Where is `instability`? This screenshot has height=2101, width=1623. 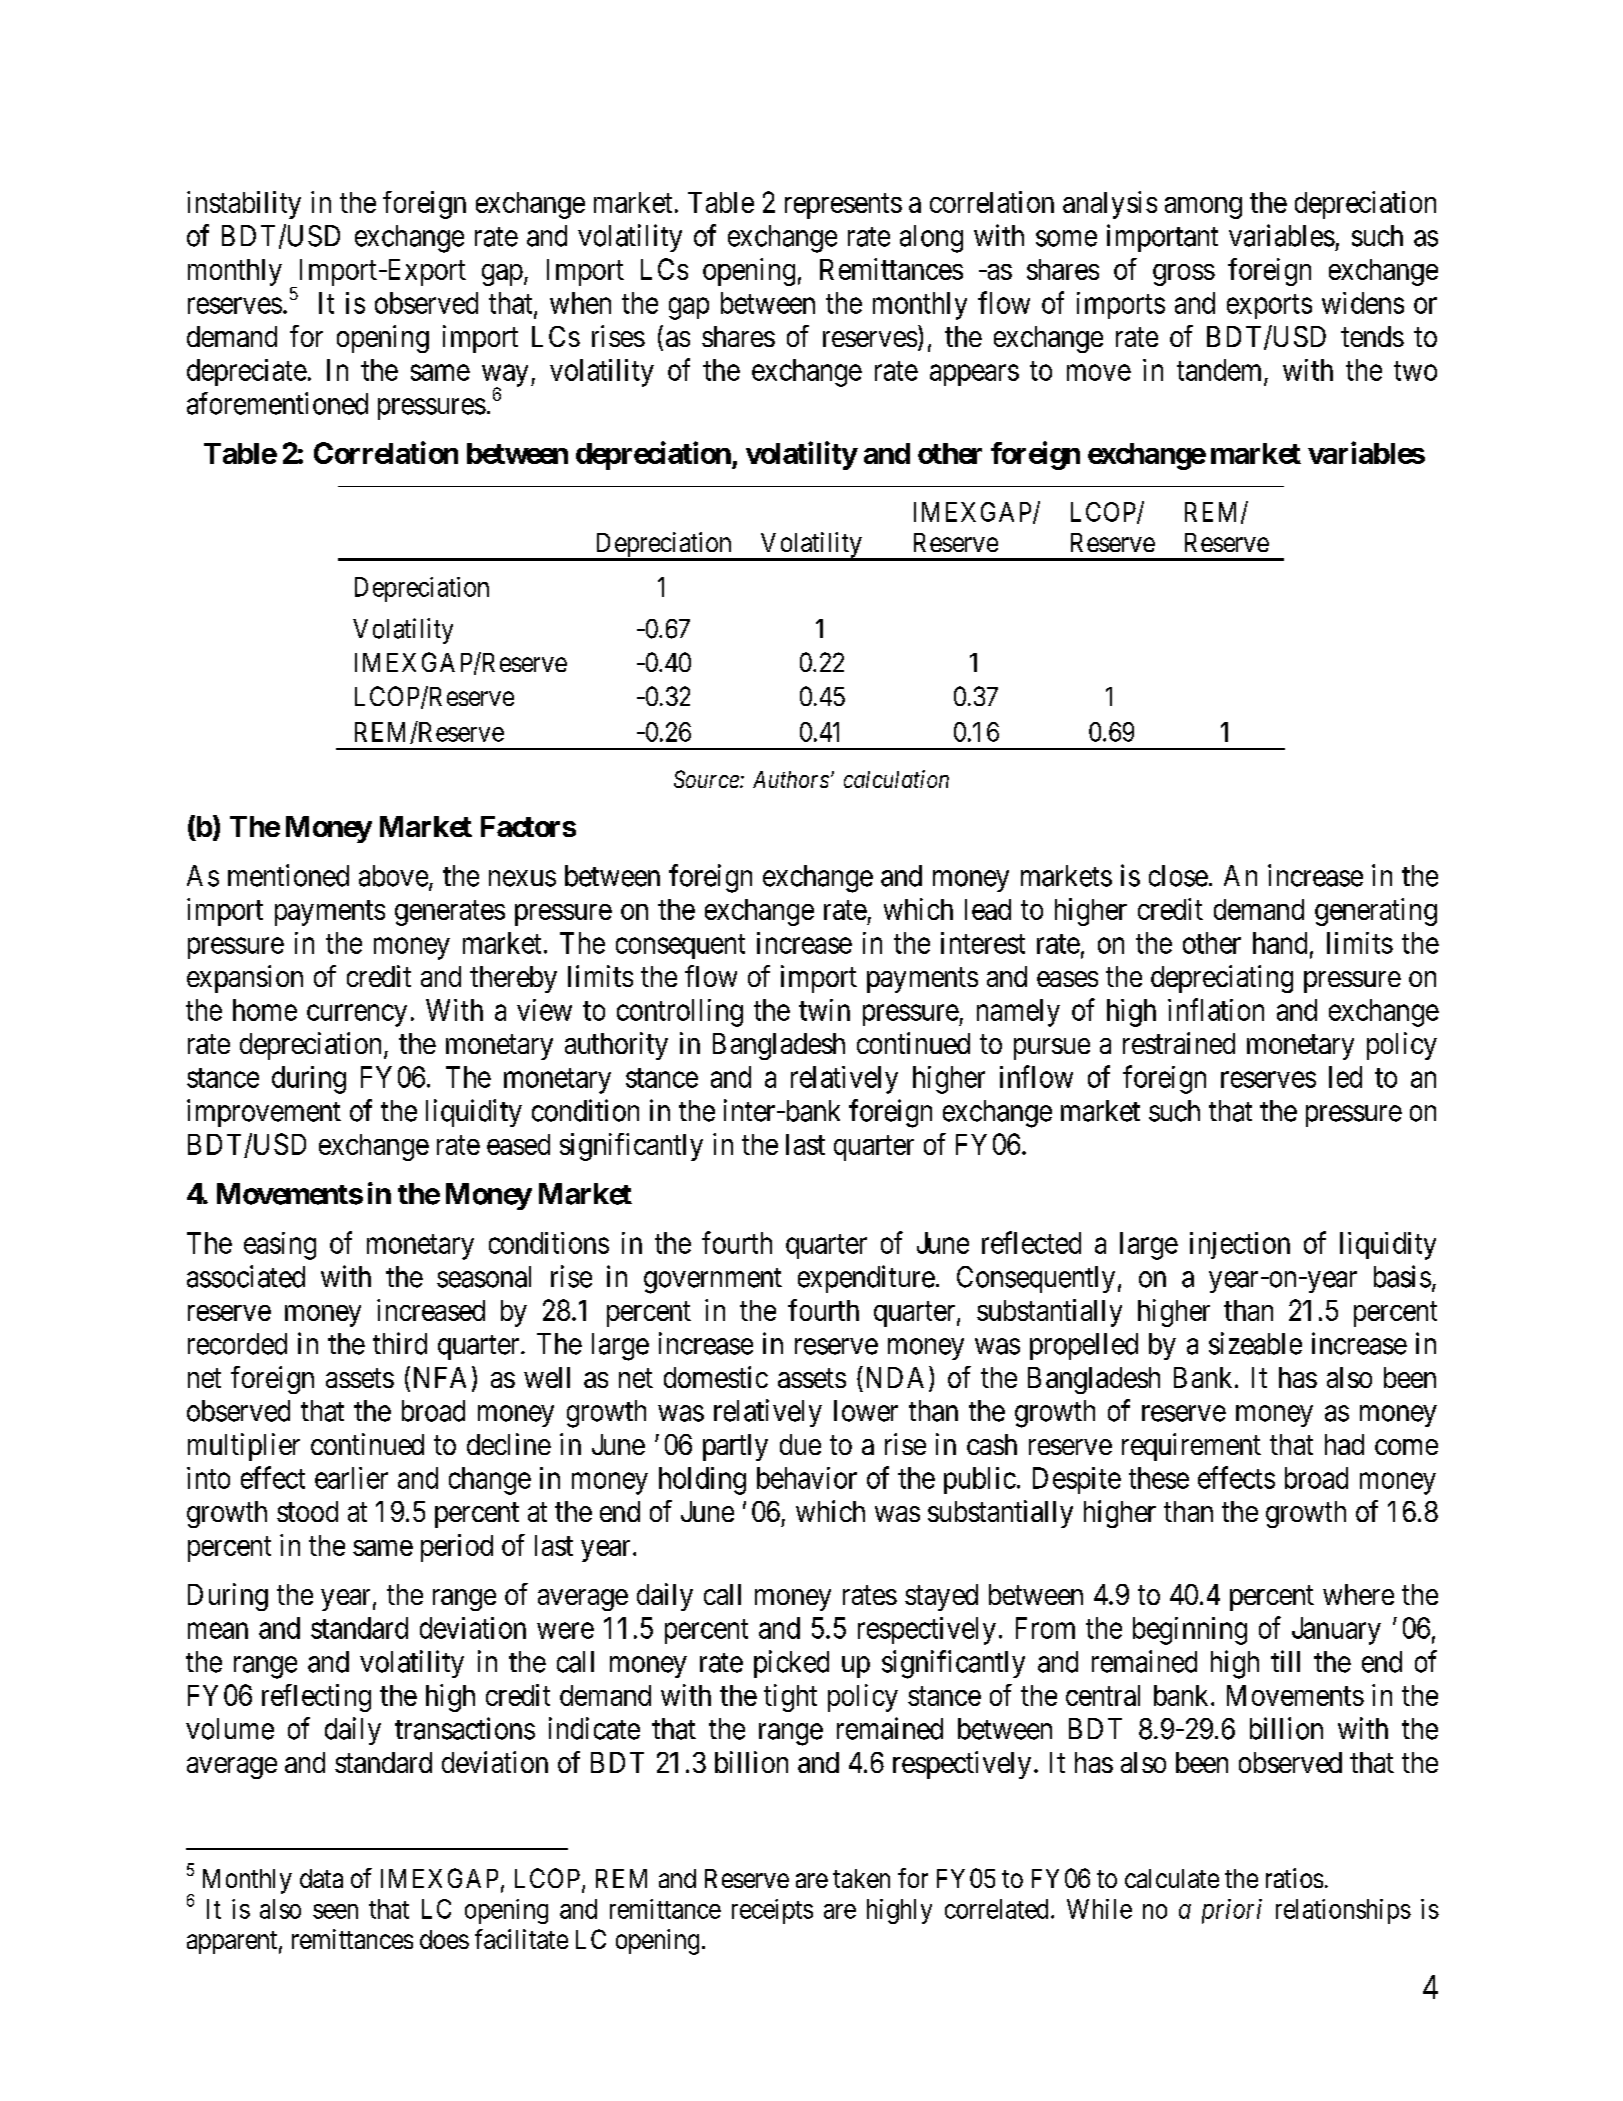 instability is located at coordinates (244, 205).
